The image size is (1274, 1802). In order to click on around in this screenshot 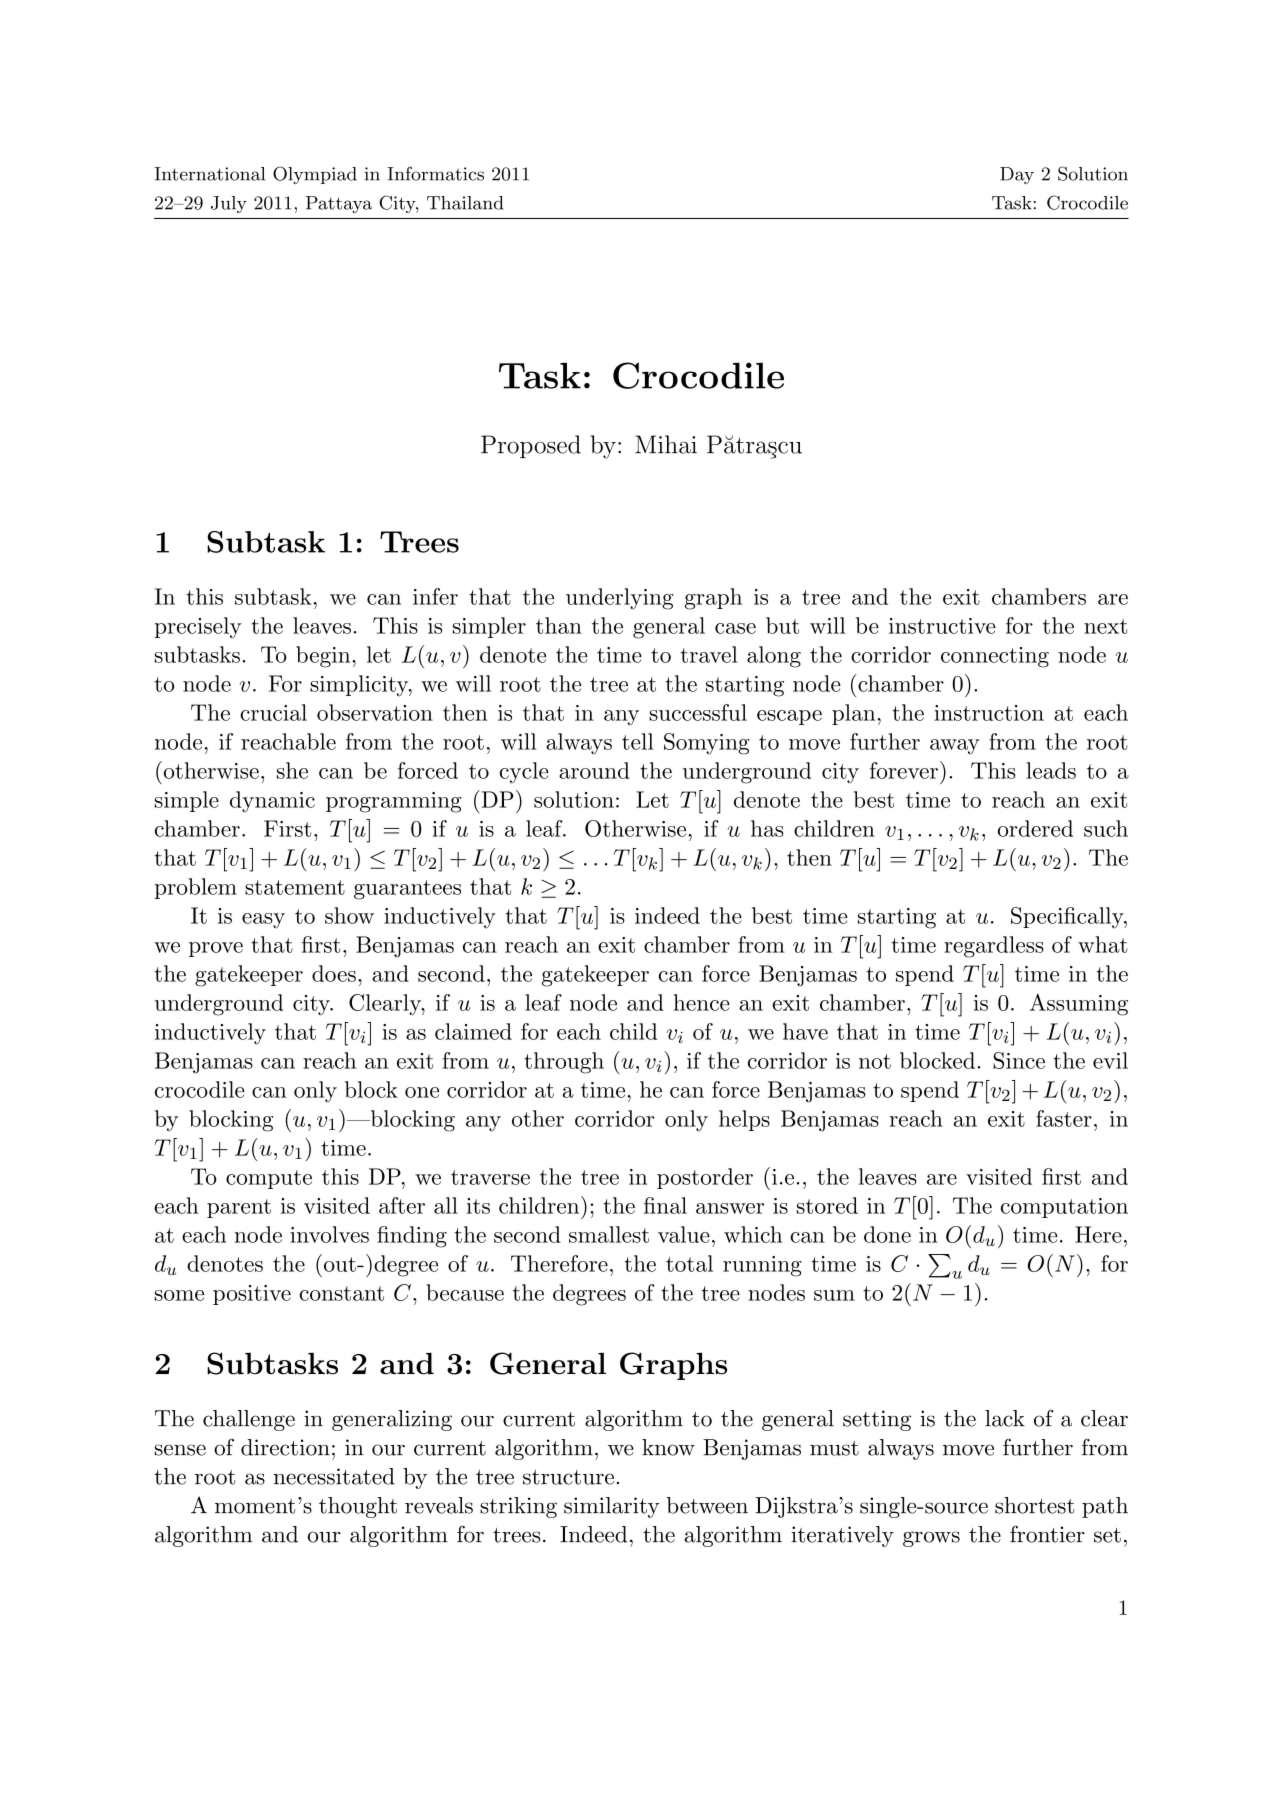, I will do `click(594, 770)`.
